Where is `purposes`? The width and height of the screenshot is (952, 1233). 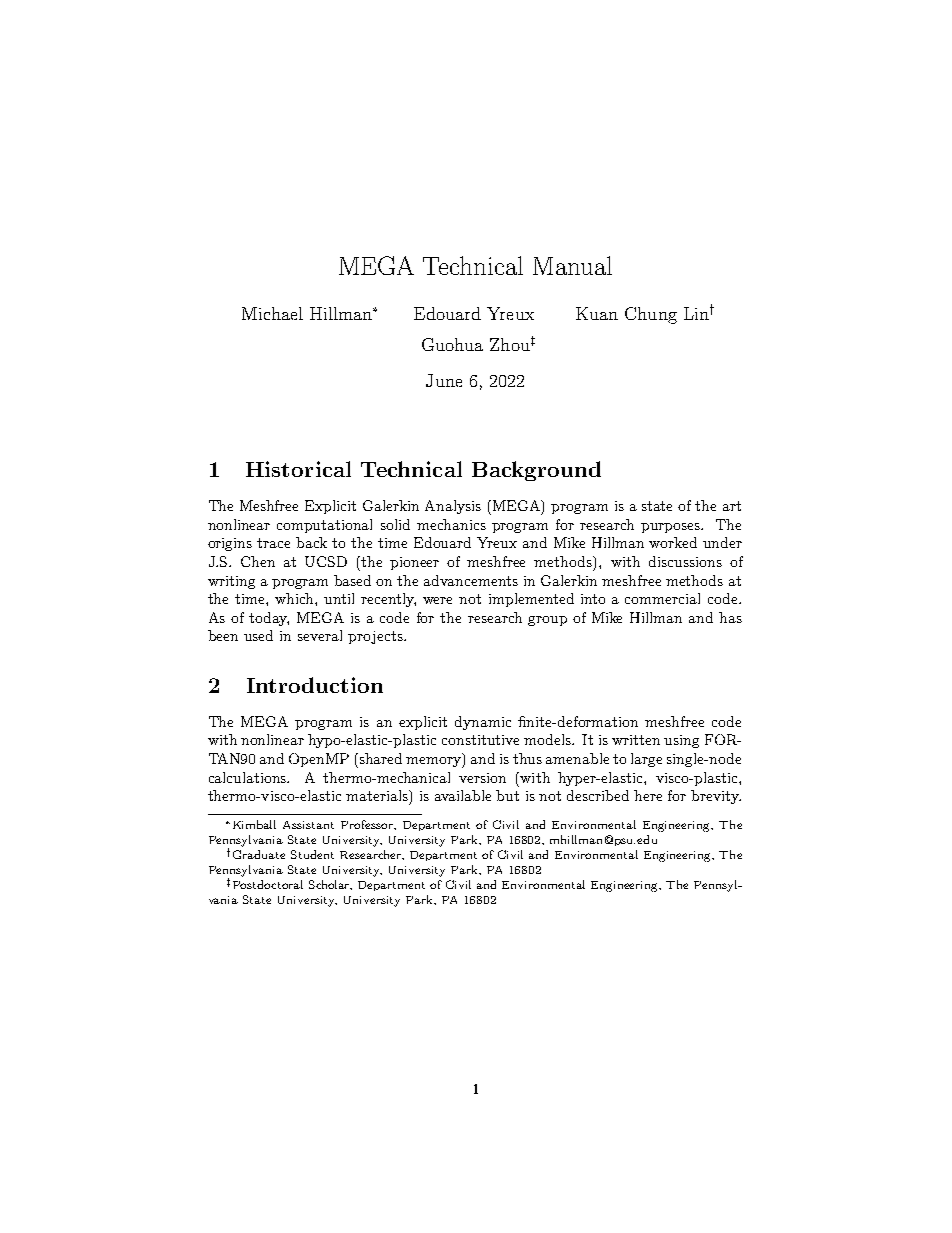
purposes is located at coordinates (672, 528).
